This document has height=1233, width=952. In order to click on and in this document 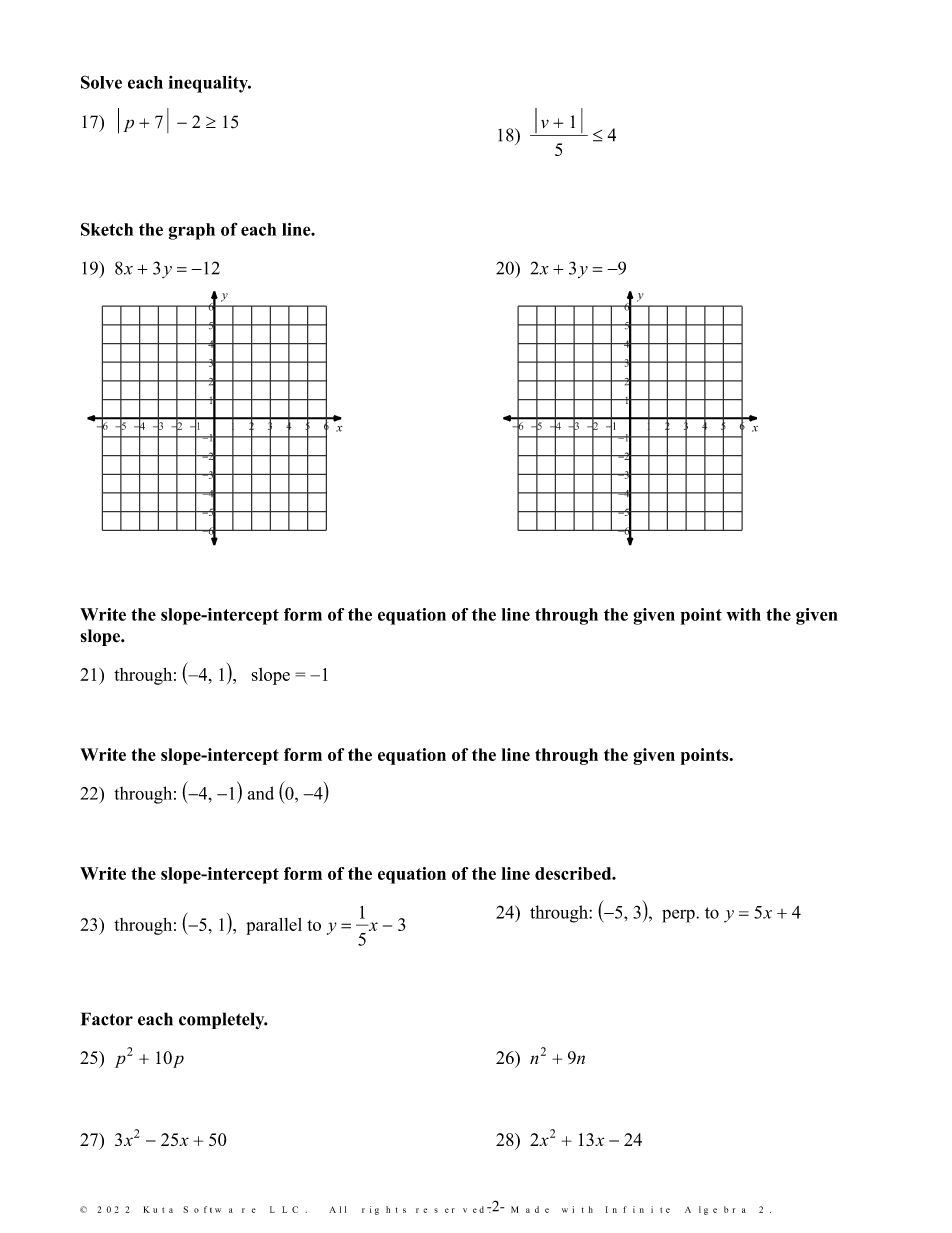, I will do `click(261, 793)`.
